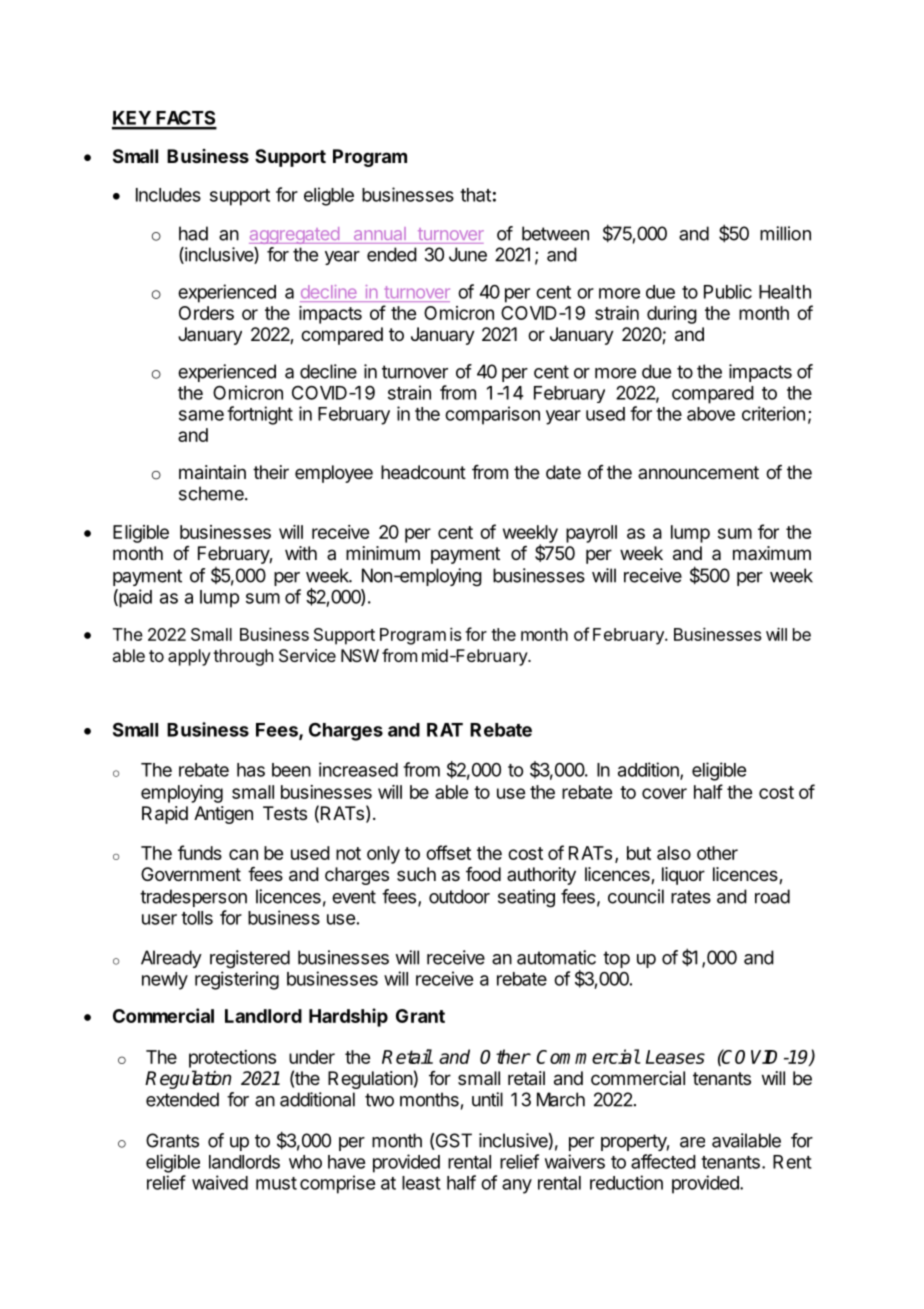 The width and height of the image is (924, 1309). I want to click on also, so click(674, 853).
